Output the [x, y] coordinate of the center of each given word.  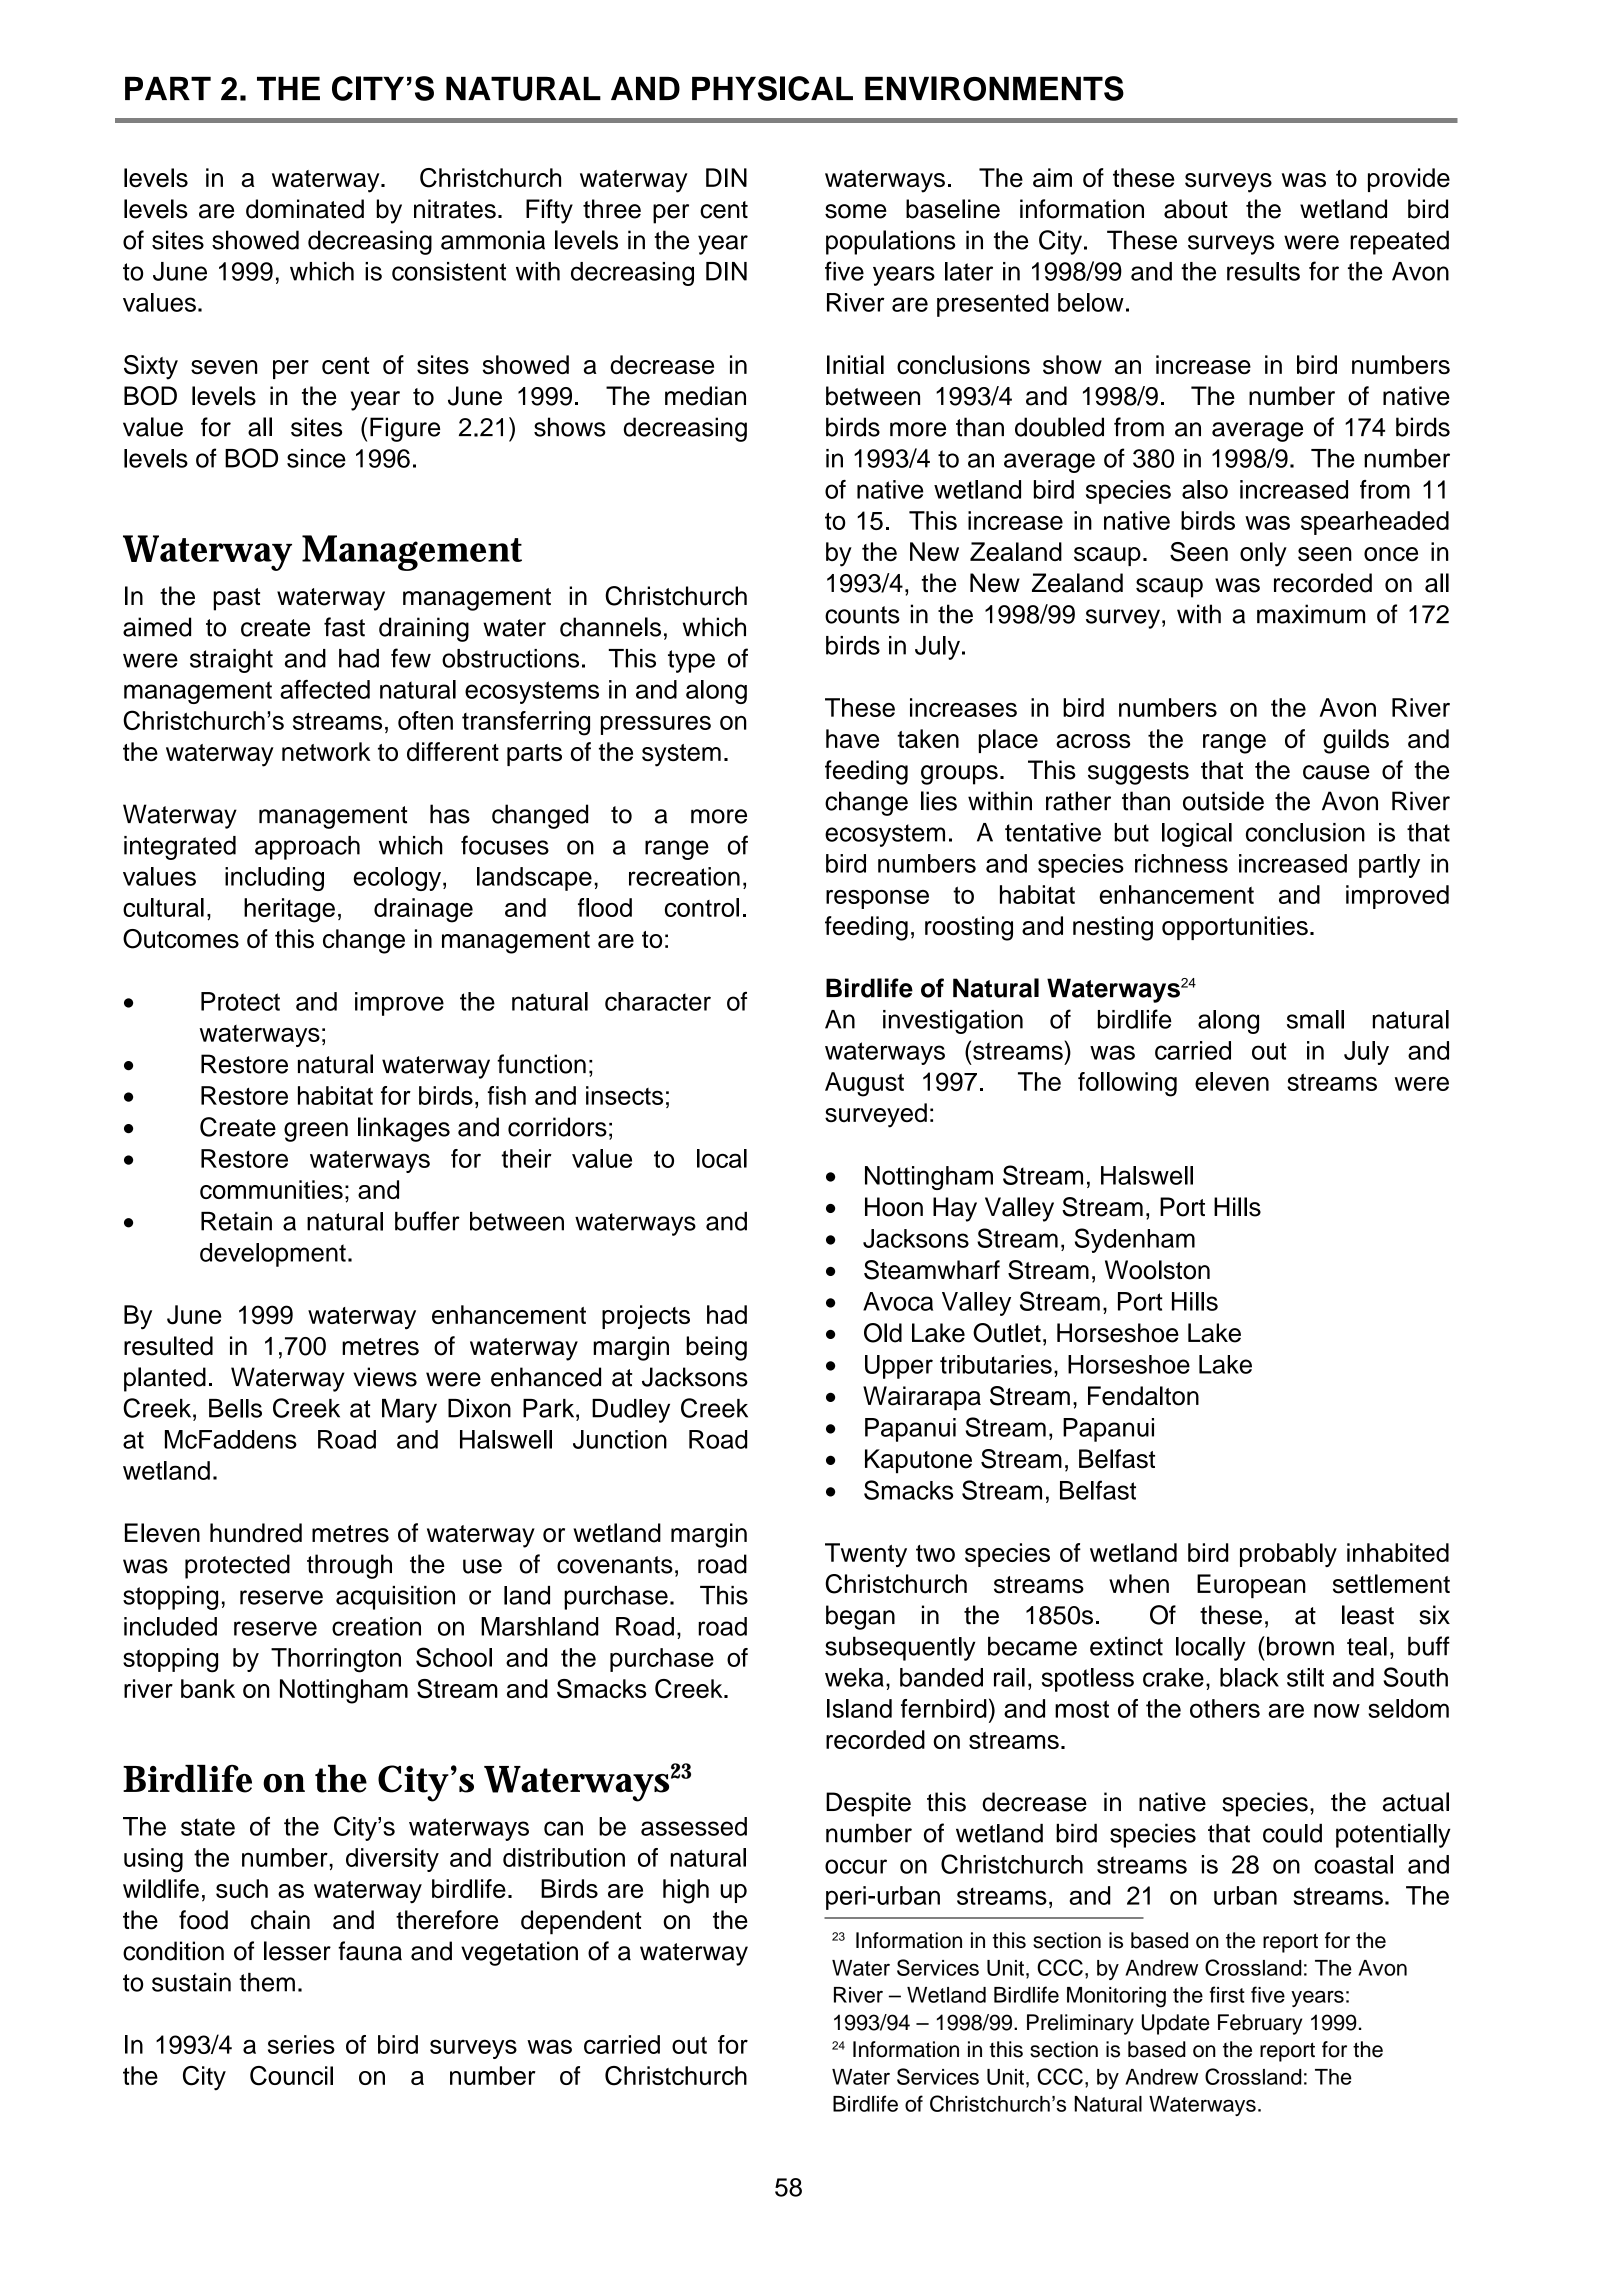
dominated [305, 209]
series [301, 2044]
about [1196, 209]
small [1315, 1019]
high [686, 1891]
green [316, 1132]
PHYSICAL [772, 88]
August [864, 1084]
